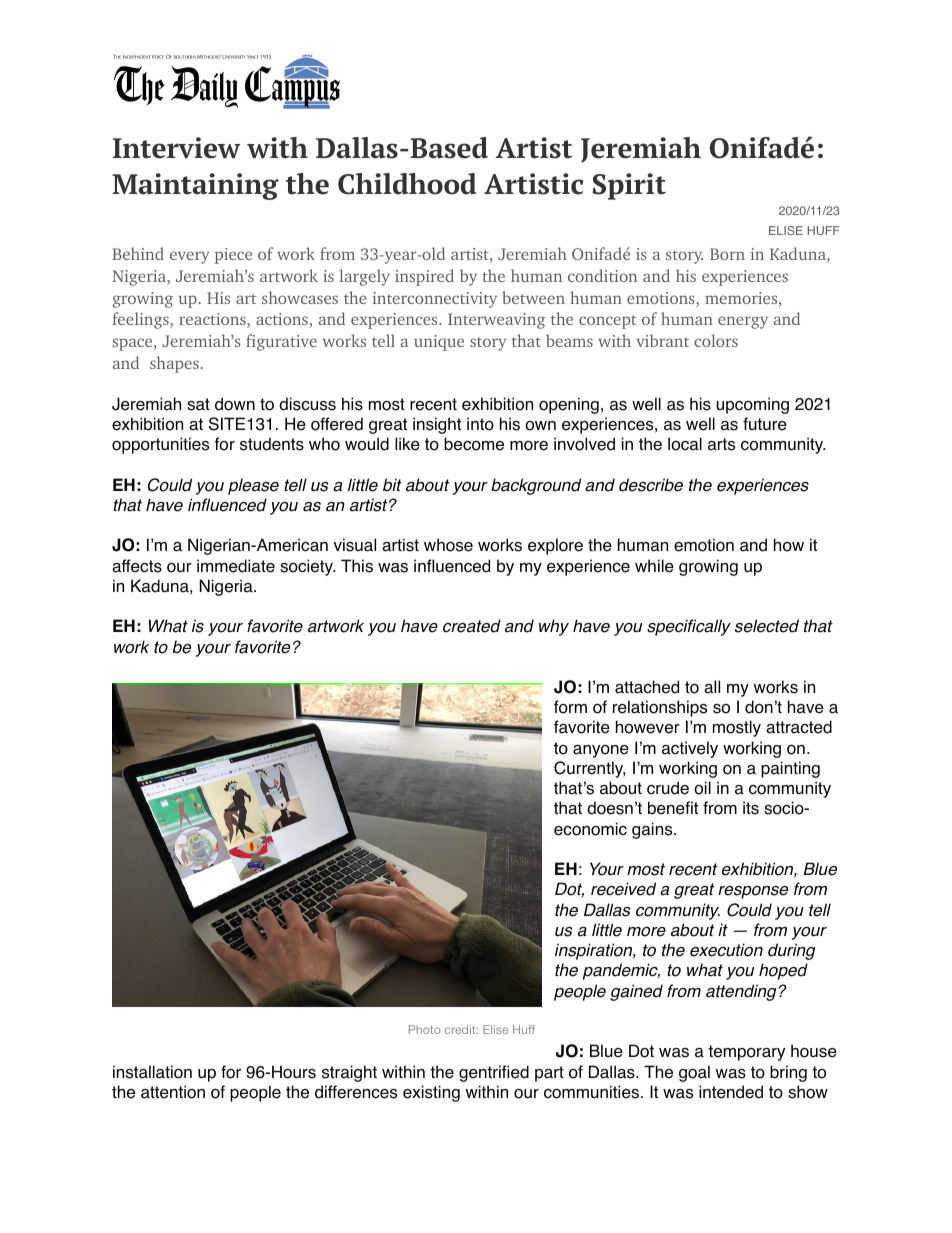  Describe the element at coordinates (173, 1092) in the image. I see `attention` at that location.
